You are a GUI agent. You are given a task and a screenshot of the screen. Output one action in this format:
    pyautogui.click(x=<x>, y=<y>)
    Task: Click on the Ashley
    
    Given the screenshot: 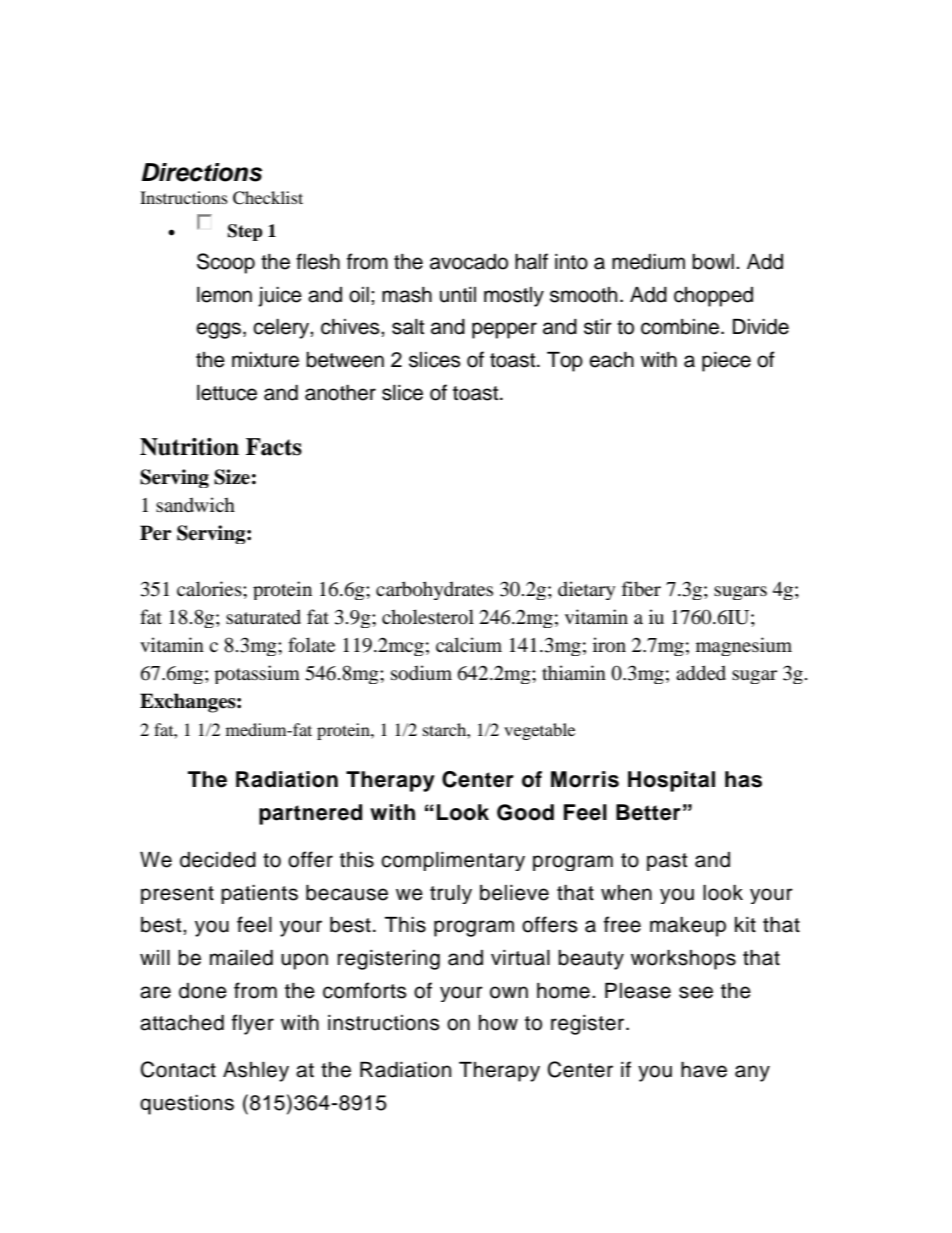 What is the action you would take?
    pyautogui.click(x=256, y=1072)
